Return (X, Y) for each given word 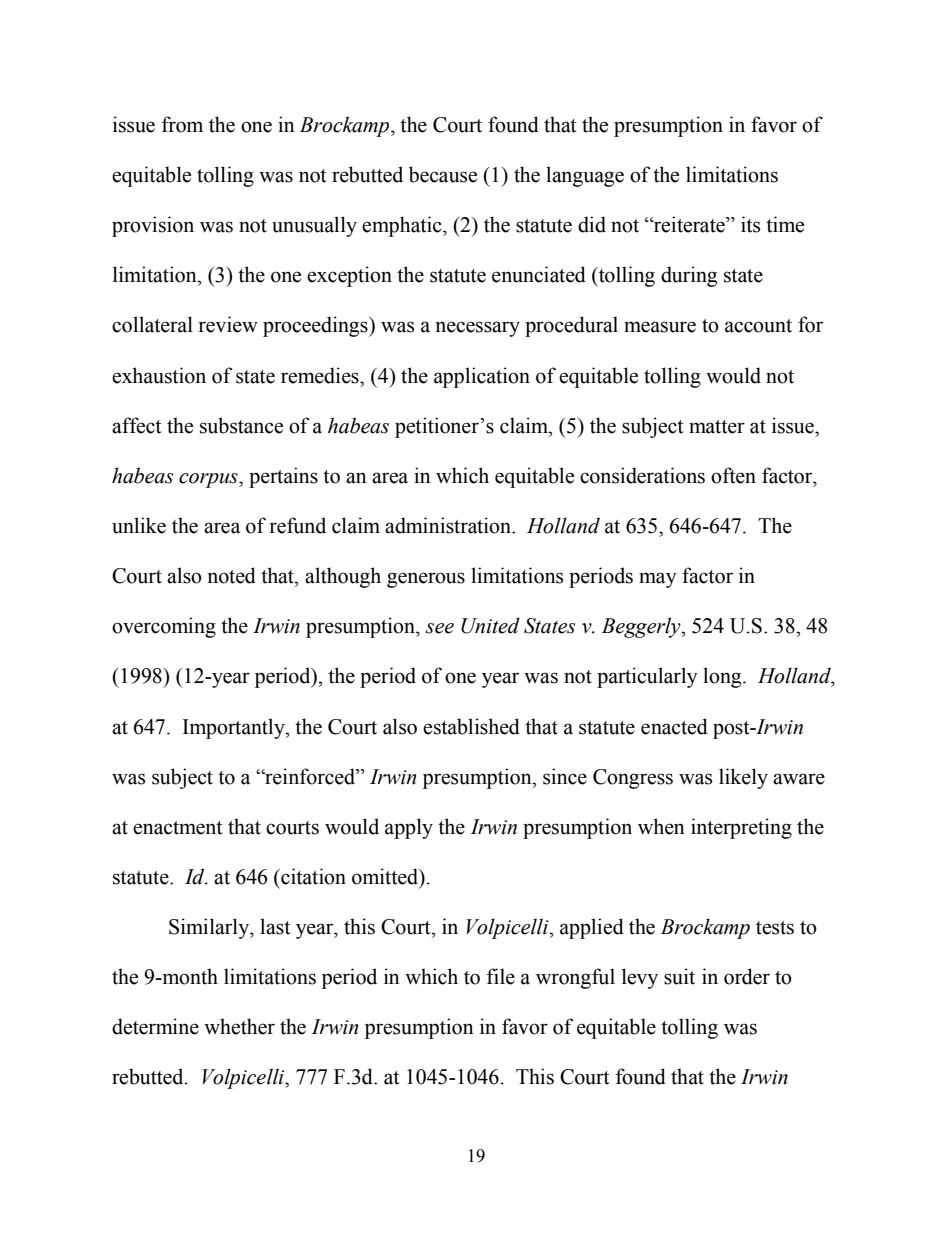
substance (241, 425)
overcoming (164, 627)
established (471, 726)
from (182, 124)
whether (239, 1026)
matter (717, 427)
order (747, 976)
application (482, 377)
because (443, 174)
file (501, 976)
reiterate (689, 224)
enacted (674, 726)
